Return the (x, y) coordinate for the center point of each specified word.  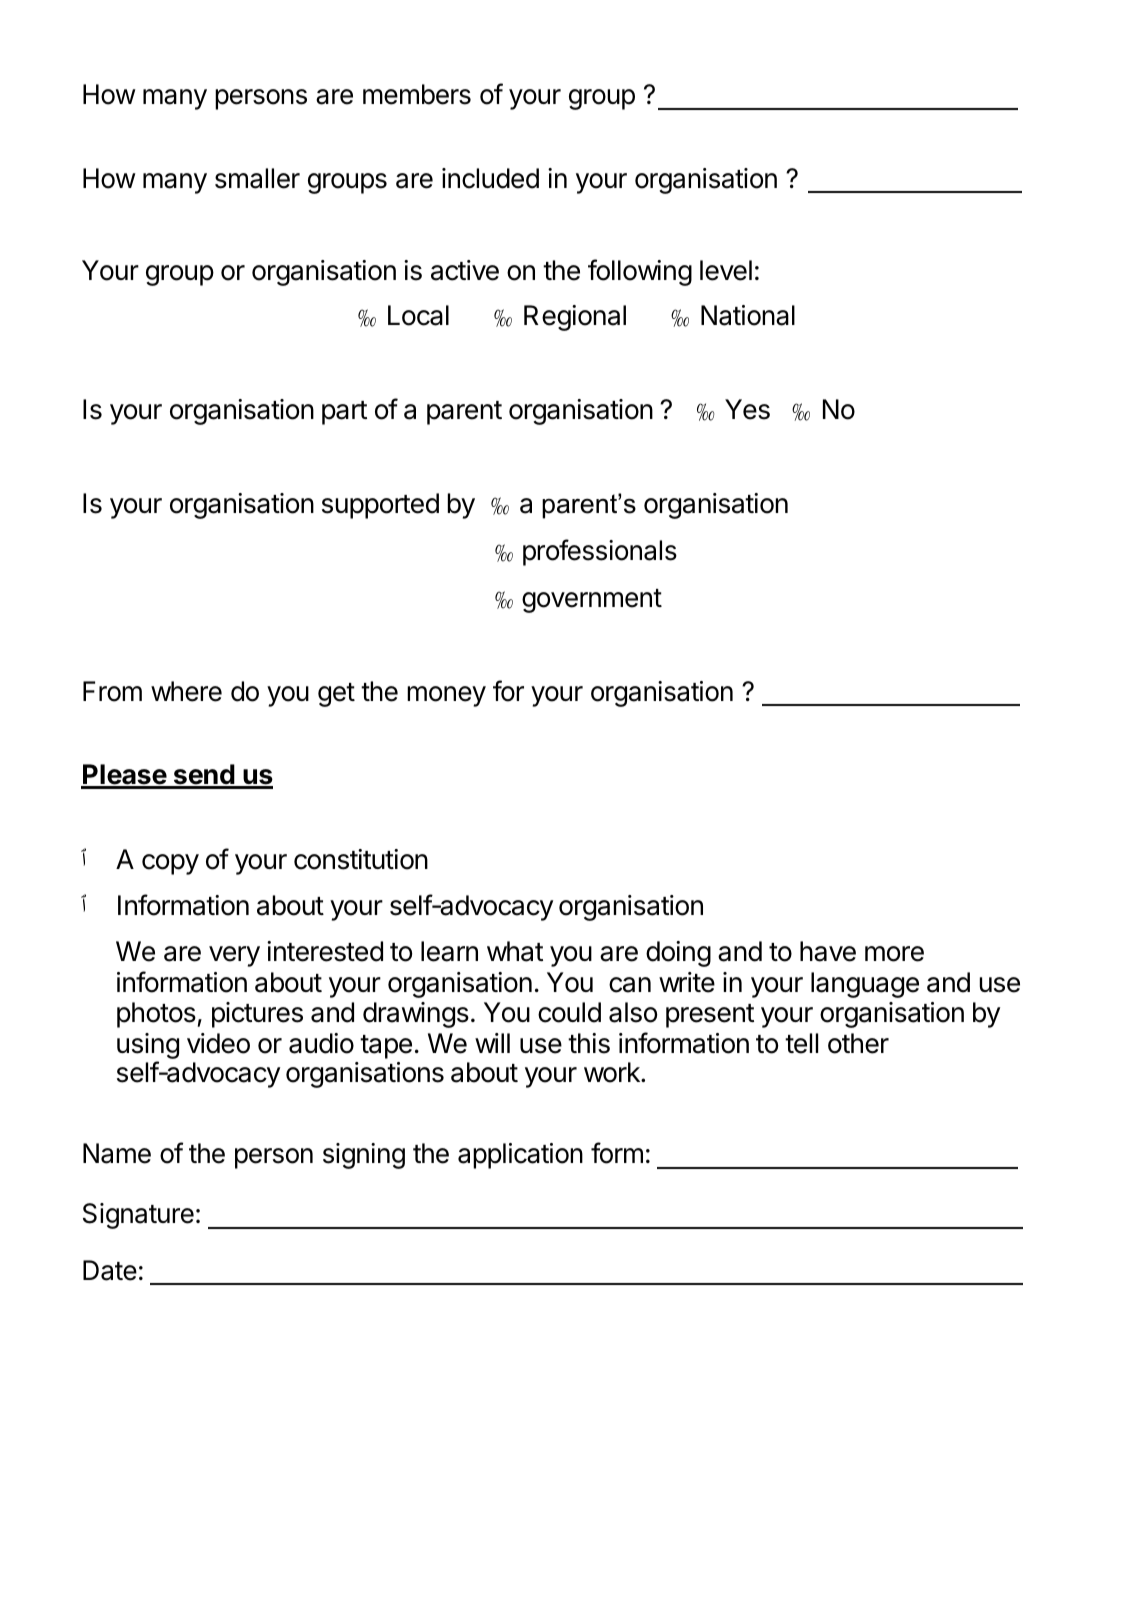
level (726, 270)
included (490, 178)
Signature (138, 1216)
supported (380, 506)
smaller (257, 178)
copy (170, 864)
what (515, 951)
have (828, 951)
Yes (747, 409)
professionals (600, 552)
